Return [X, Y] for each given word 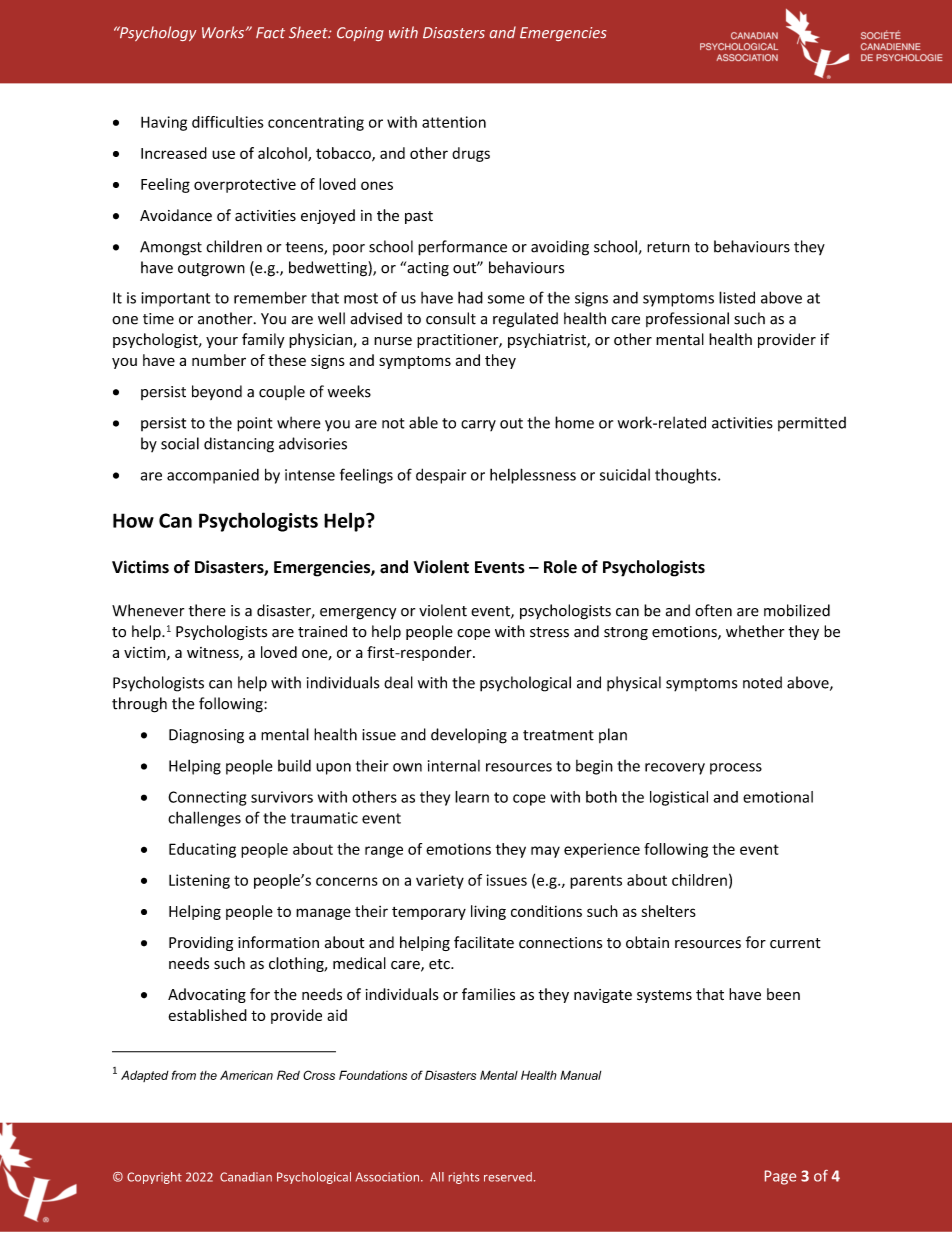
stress [549, 632]
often [713, 610]
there [207, 610]
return [668, 247]
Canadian [246, 1177]
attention [454, 122]
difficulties [228, 122]
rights [464, 1178]
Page [780, 1177]
